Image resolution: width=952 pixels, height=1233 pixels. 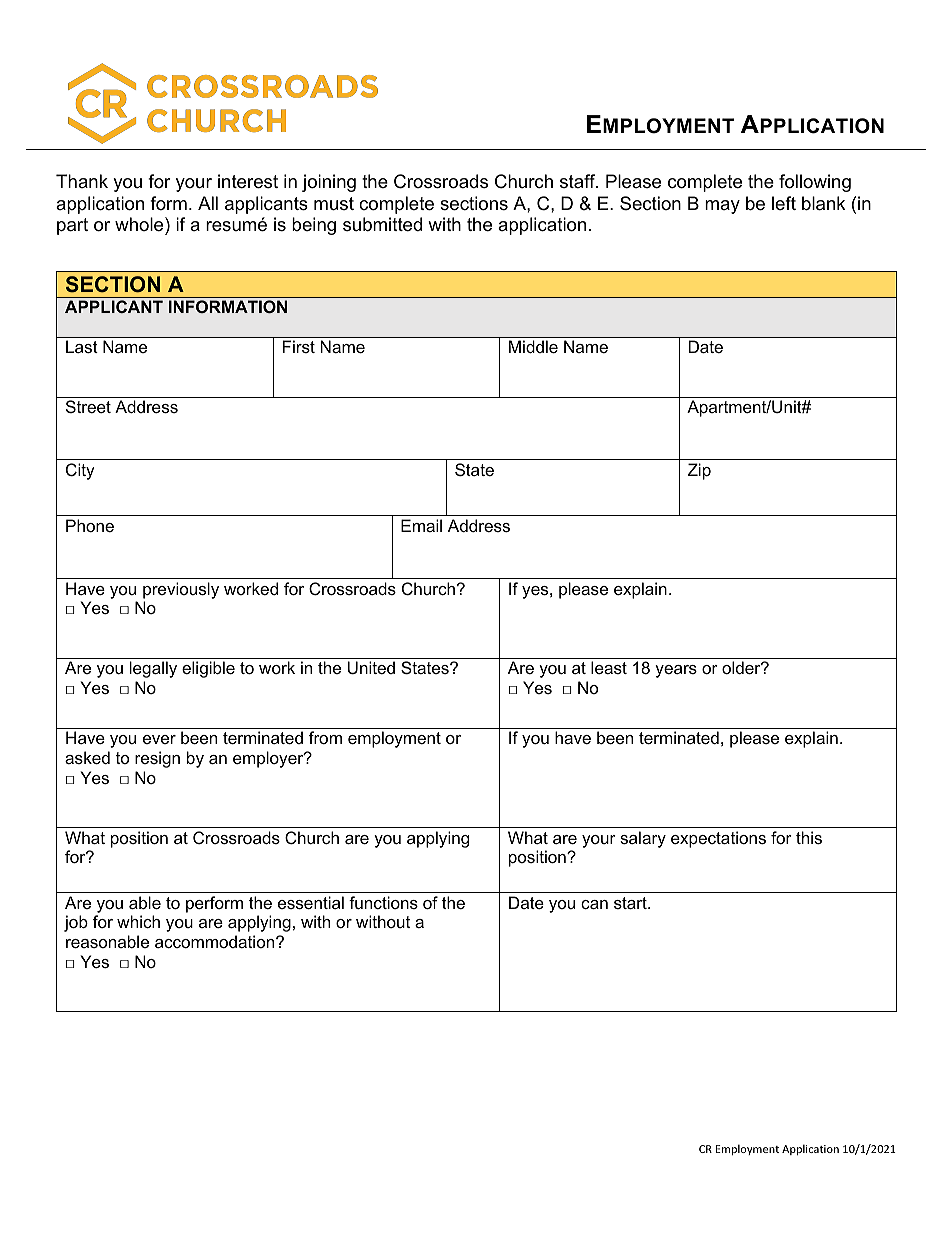 What do you see at coordinates (718, 839) in the image?
I see `expectations` at bounding box center [718, 839].
